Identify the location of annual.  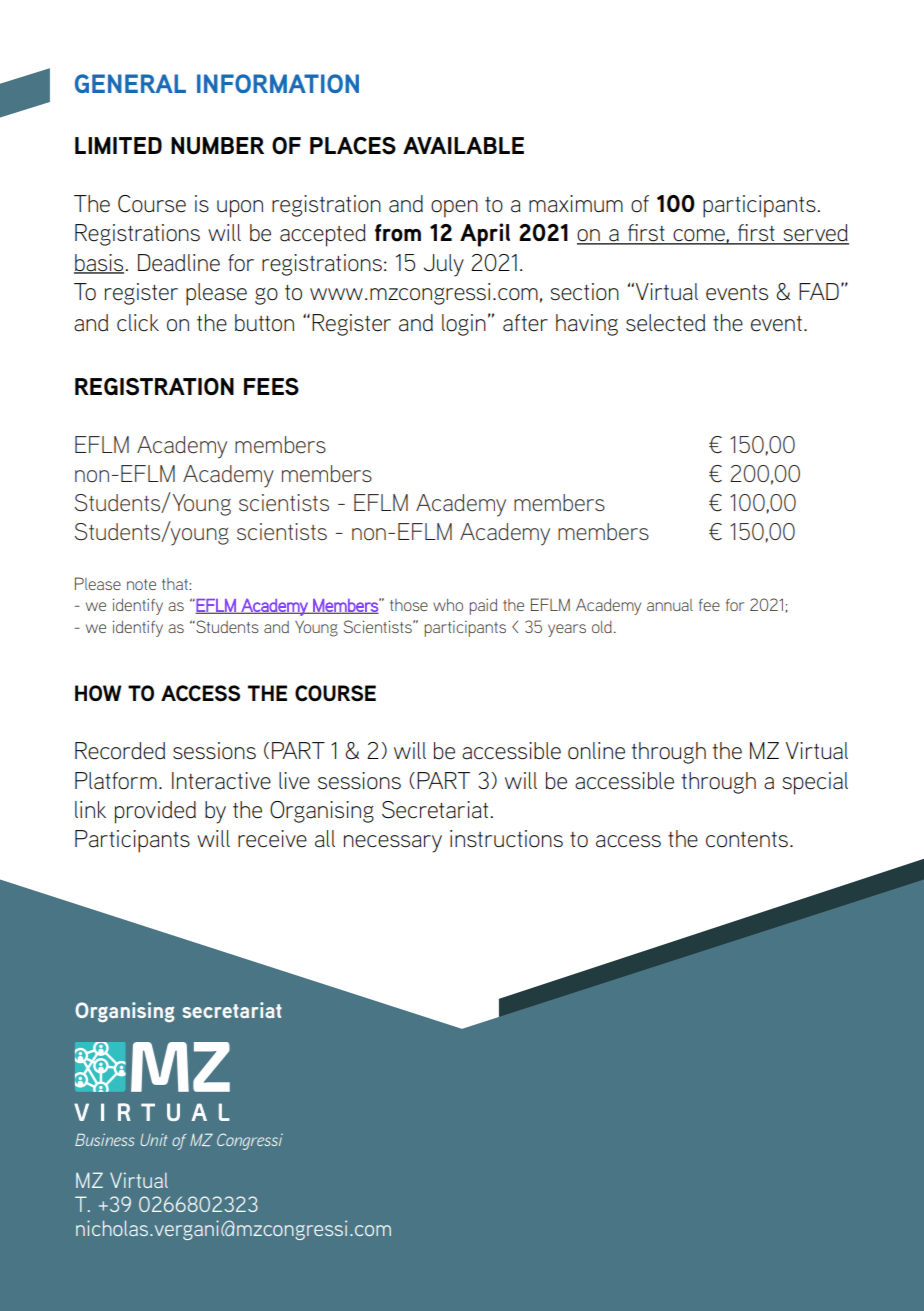
(670, 605).
